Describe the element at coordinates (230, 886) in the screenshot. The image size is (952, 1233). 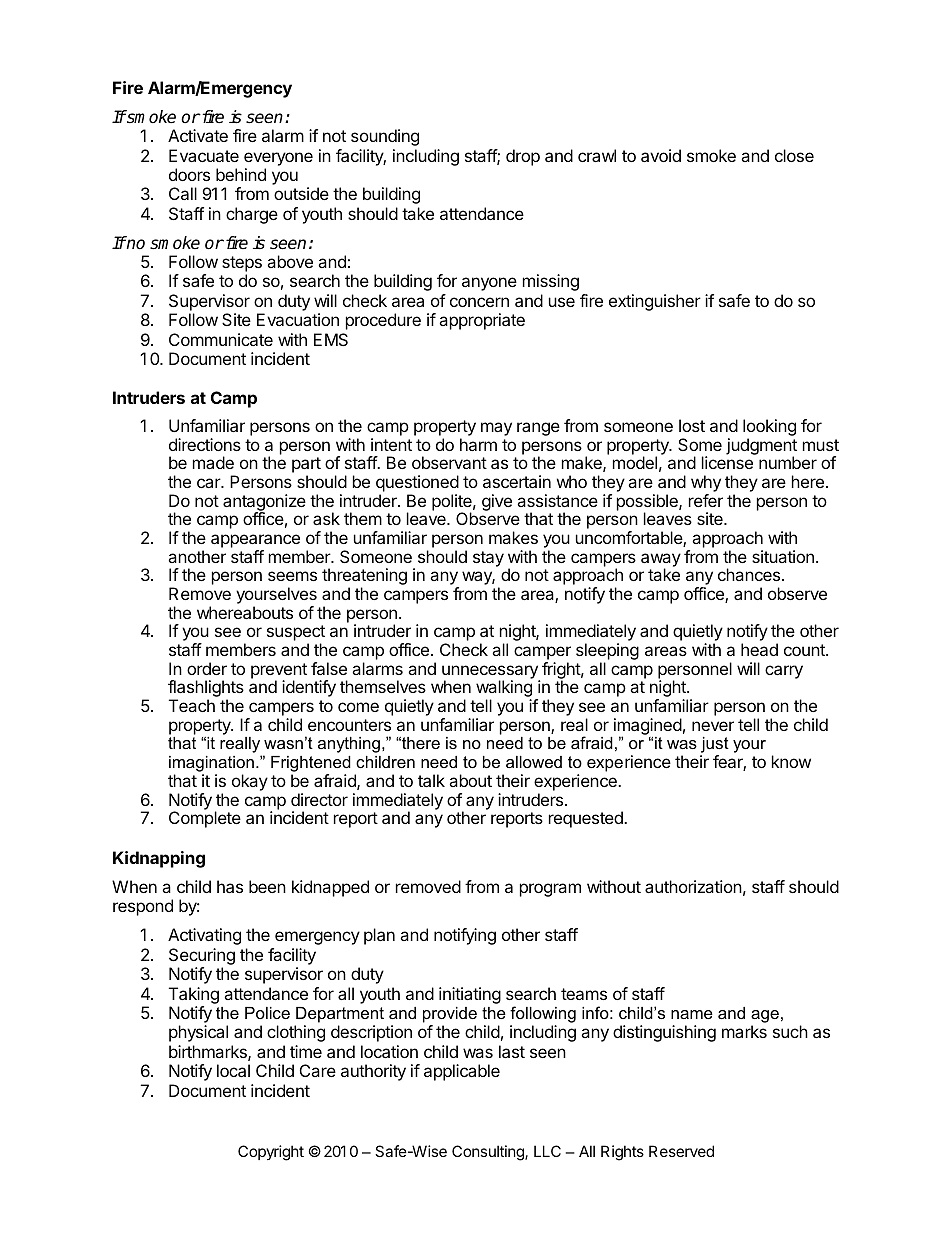
I see `has` at that location.
